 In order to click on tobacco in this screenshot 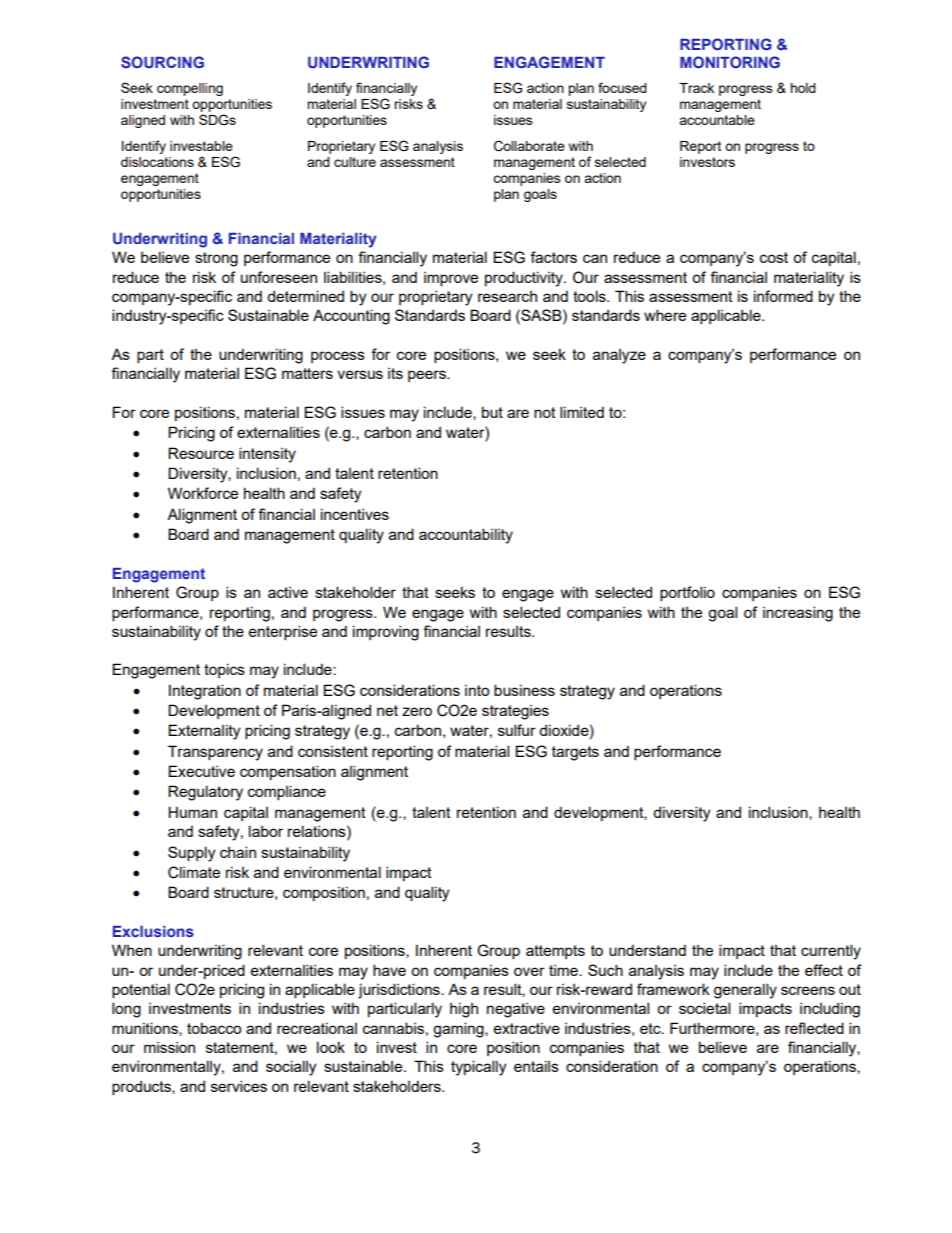, I will do `click(214, 1028)`.
